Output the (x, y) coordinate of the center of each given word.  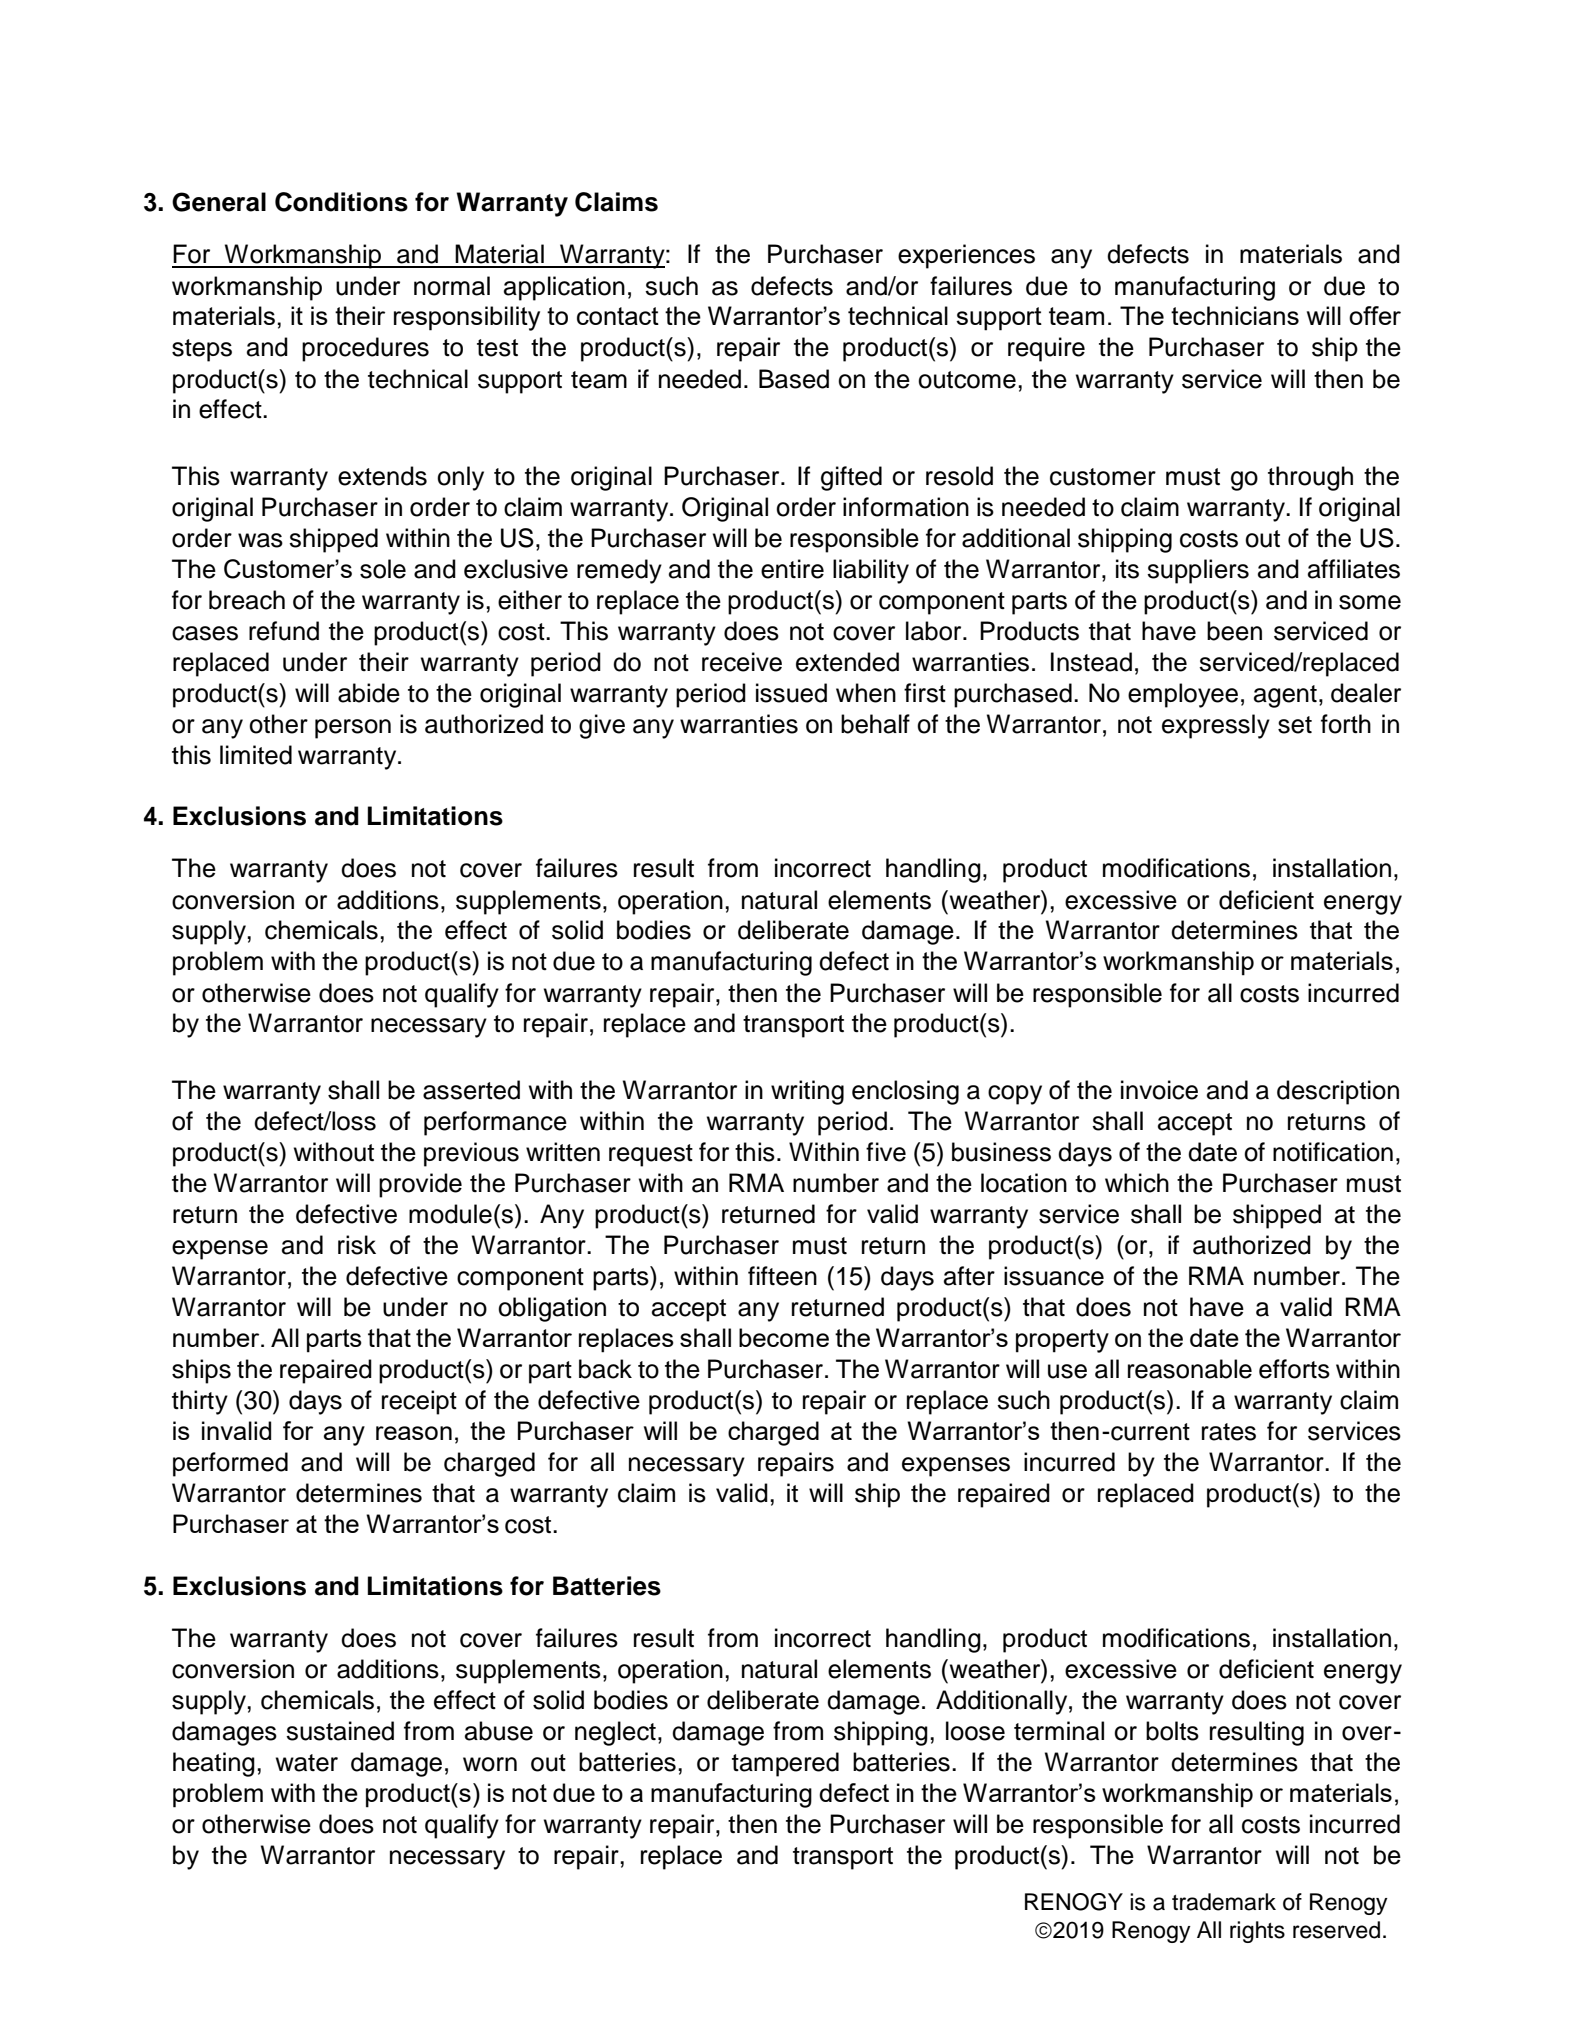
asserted (471, 1090)
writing (807, 1092)
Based (794, 379)
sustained (340, 1731)
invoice (1159, 1090)
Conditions (341, 202)
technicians (1235, 315)
